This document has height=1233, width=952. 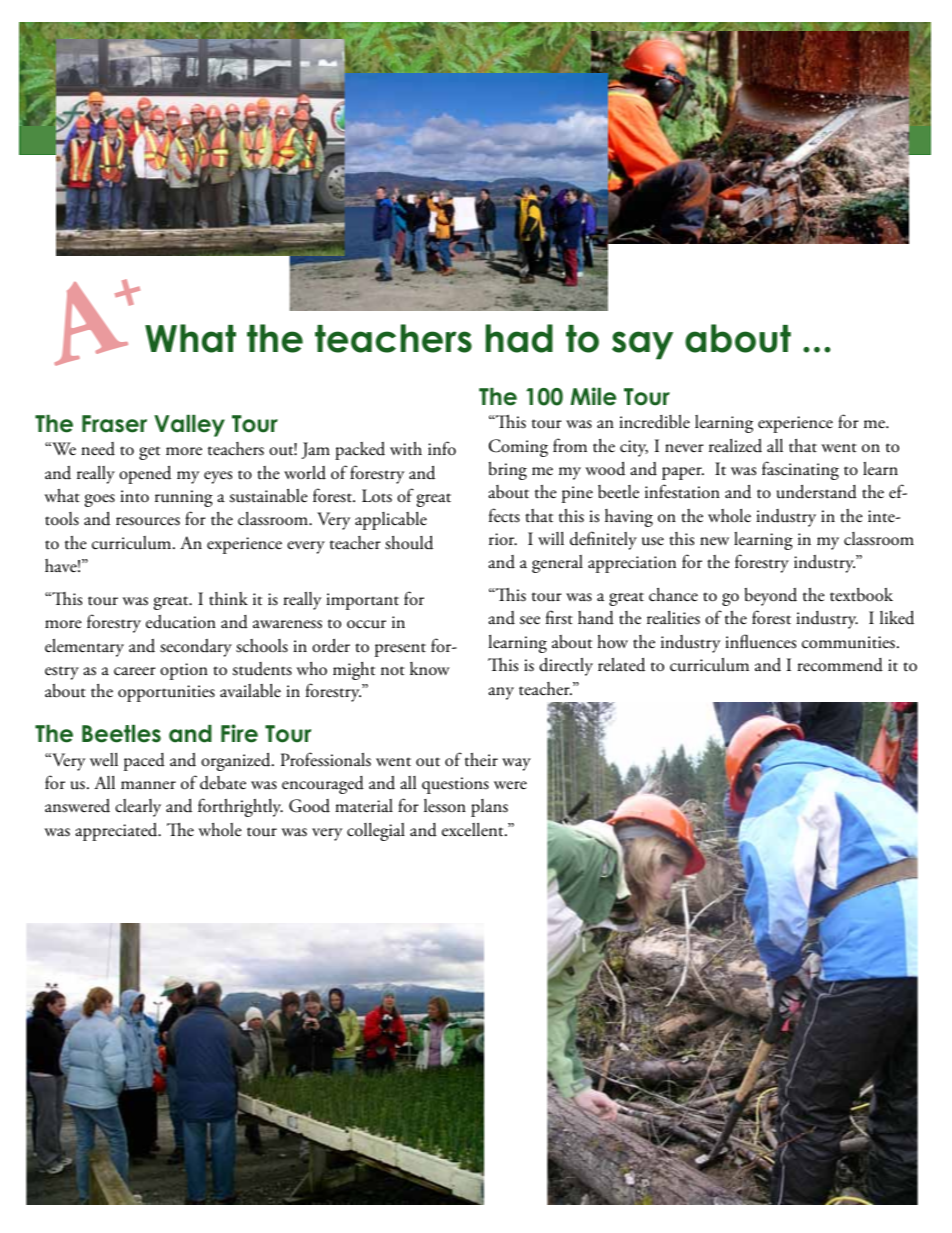 What do you see at coordinates (114, 424) in the document?
I see `Fraser` at bounding box center [114, 424].
